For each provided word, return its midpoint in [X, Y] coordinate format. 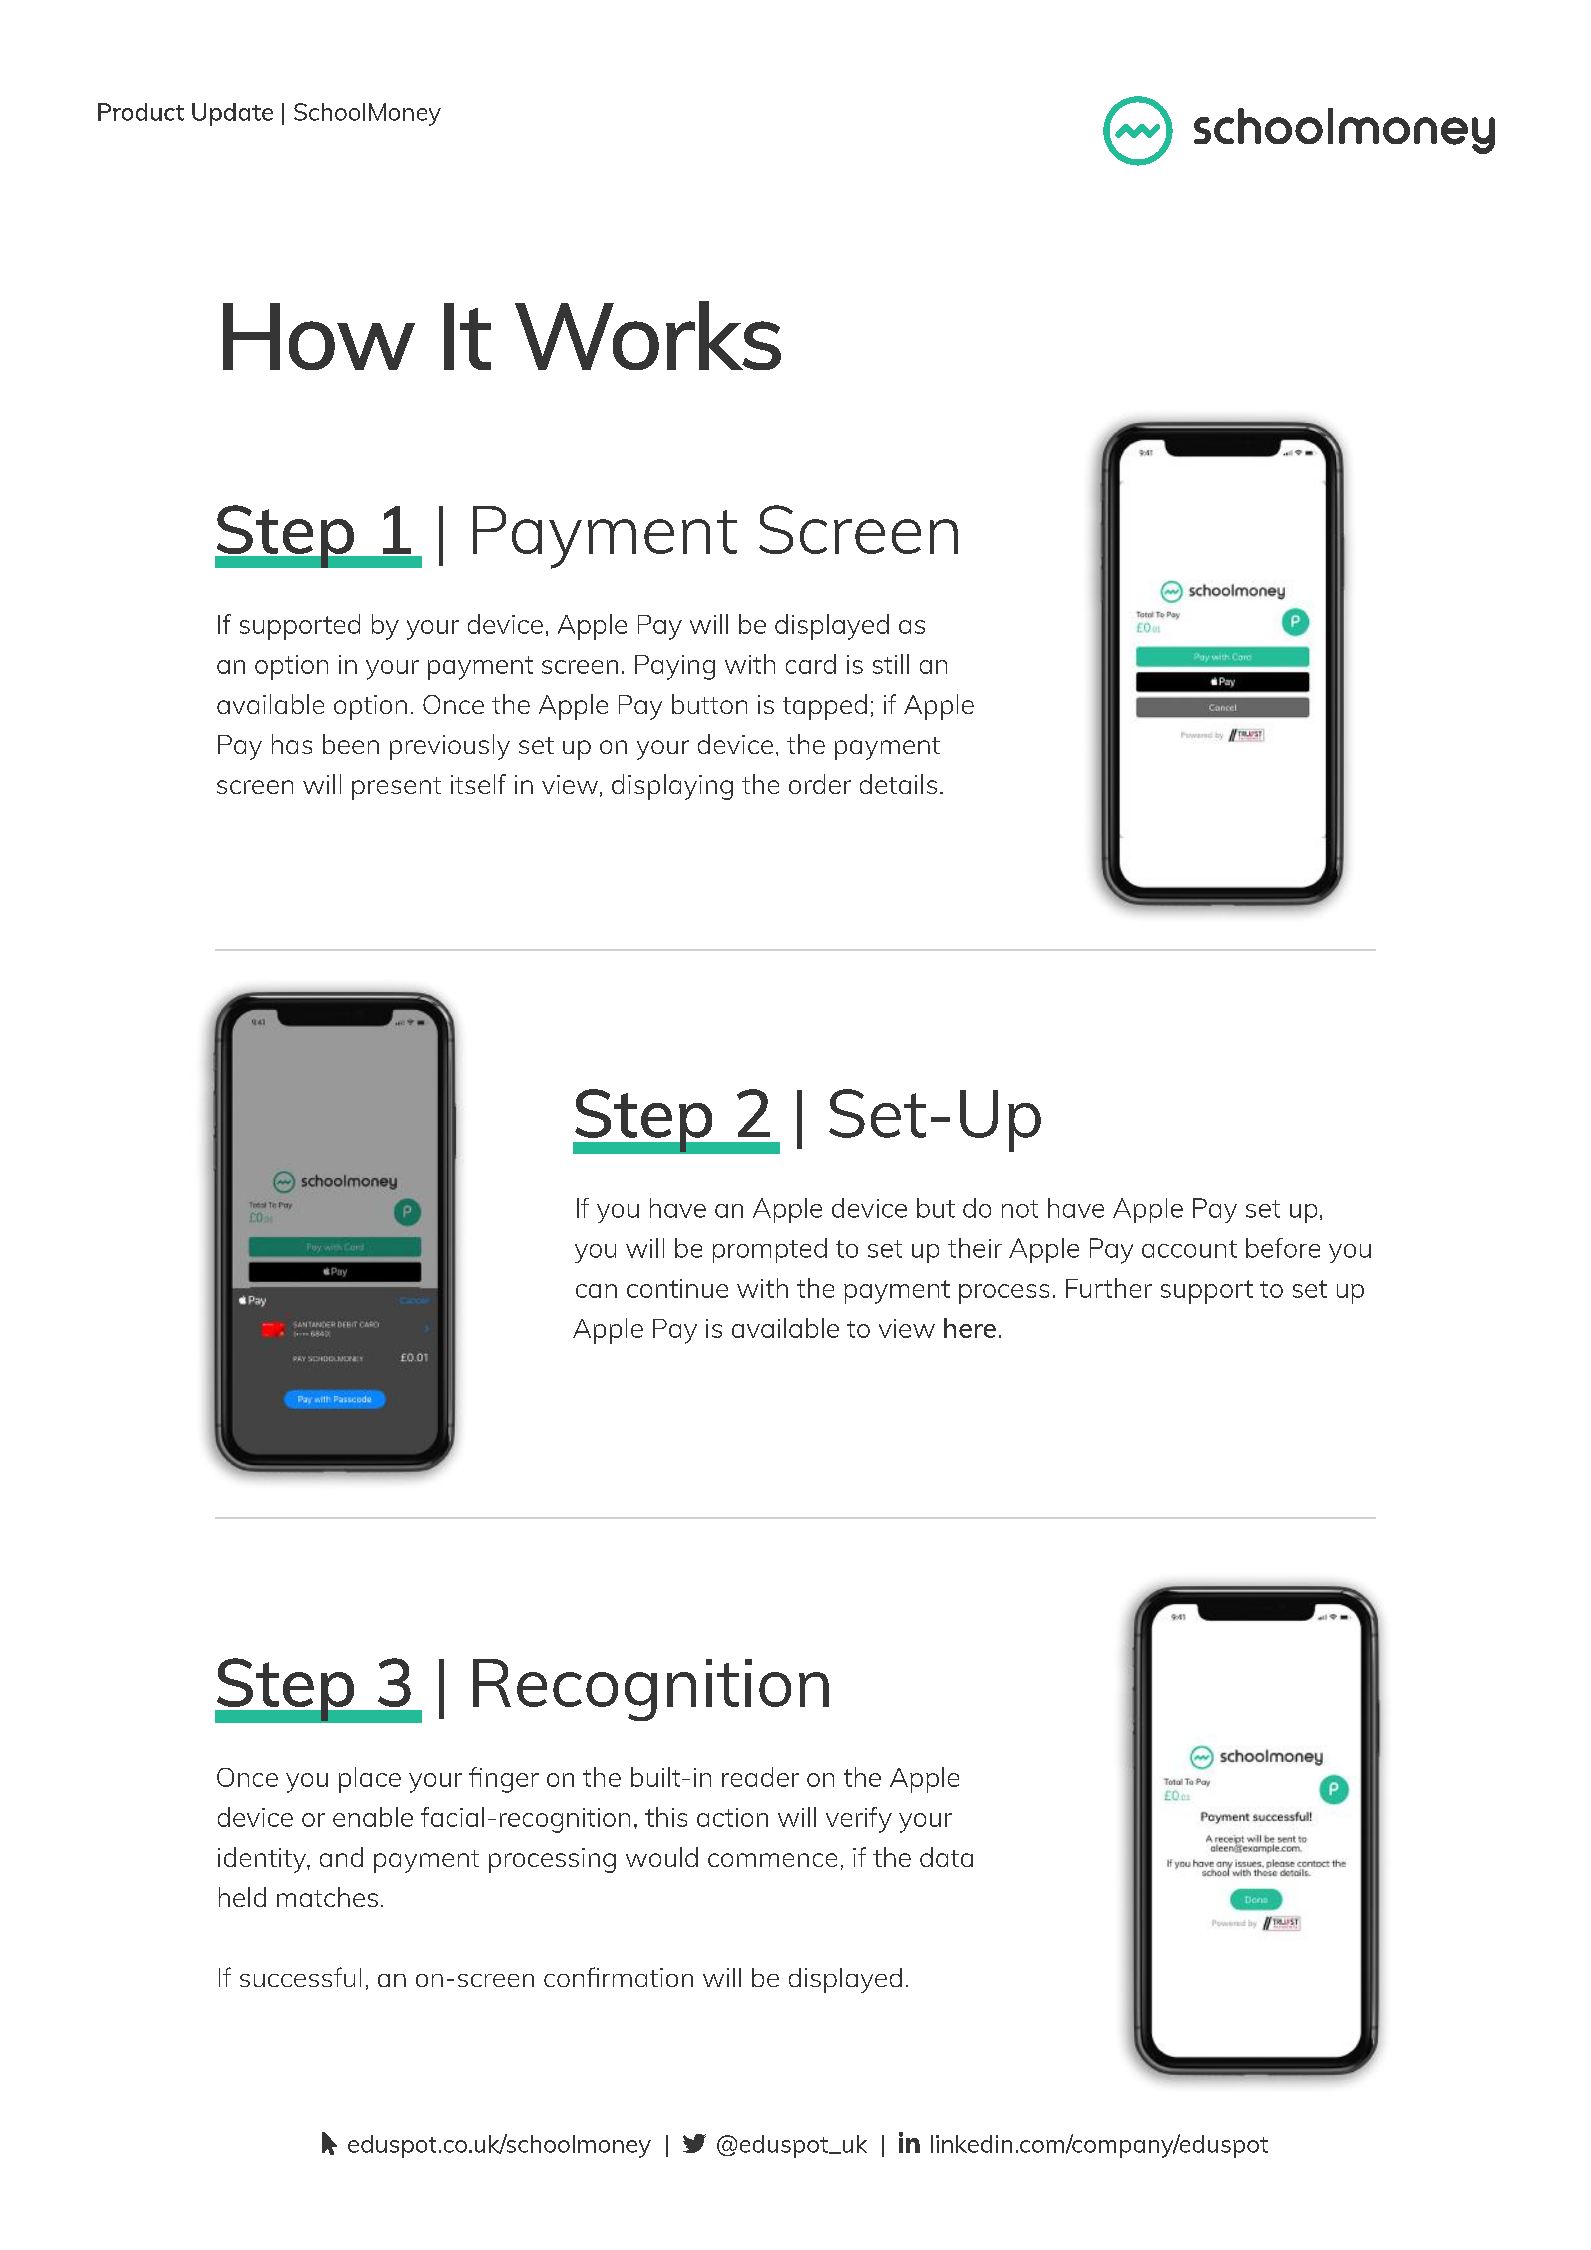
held [242, 1897]
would [662, 1857]
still [891, 664]
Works [648, 335]
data [946, 1857]
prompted [770, 1250]
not [1020, 1209]
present [396, 788]
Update [232, 114]
